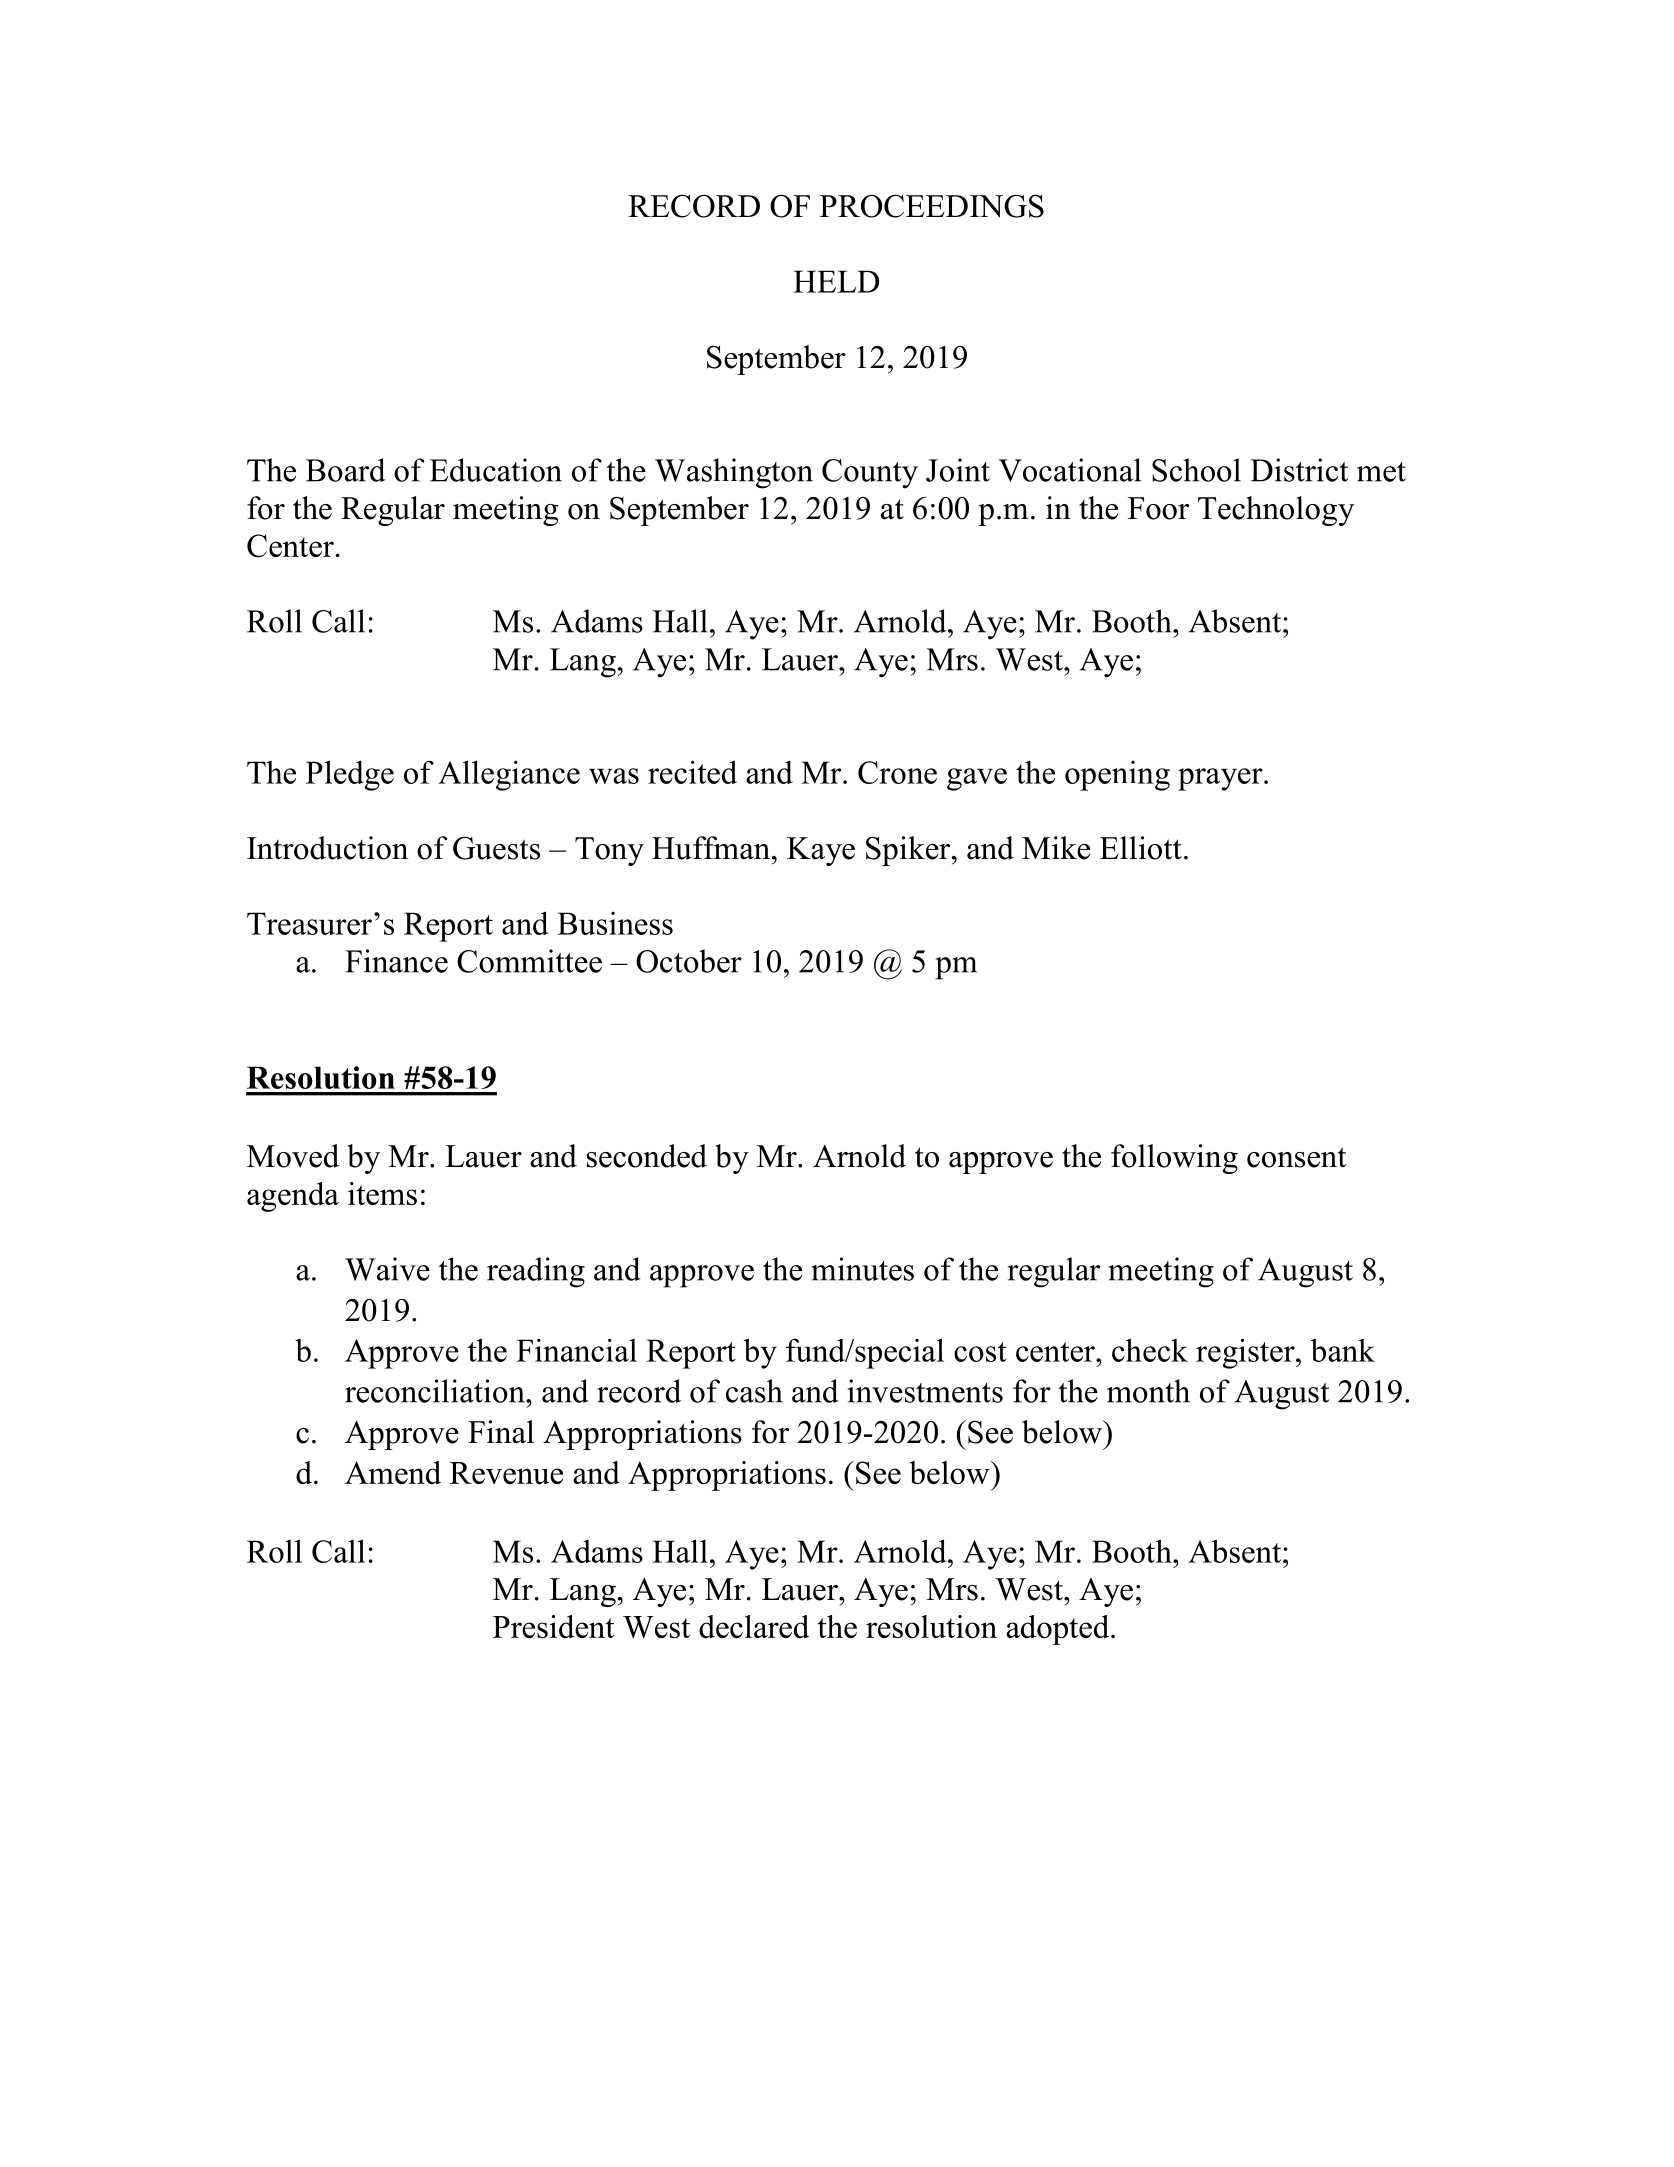 The image size is (1674, 2167). Describe the element at coordinates (553, 1626) in the screenshot. I see `President` at that location.
